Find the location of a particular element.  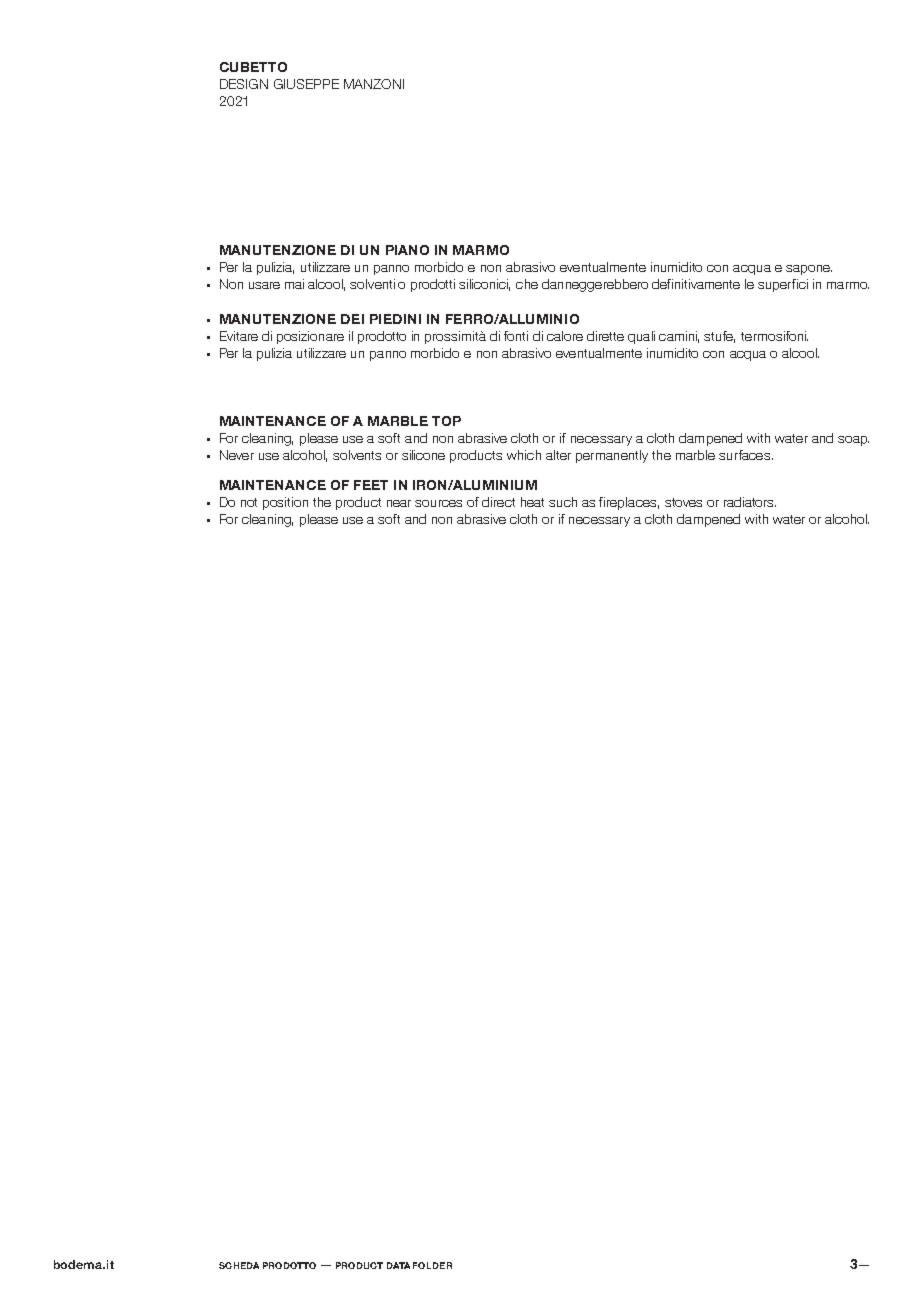

such is located at coordinates (563, 502).
